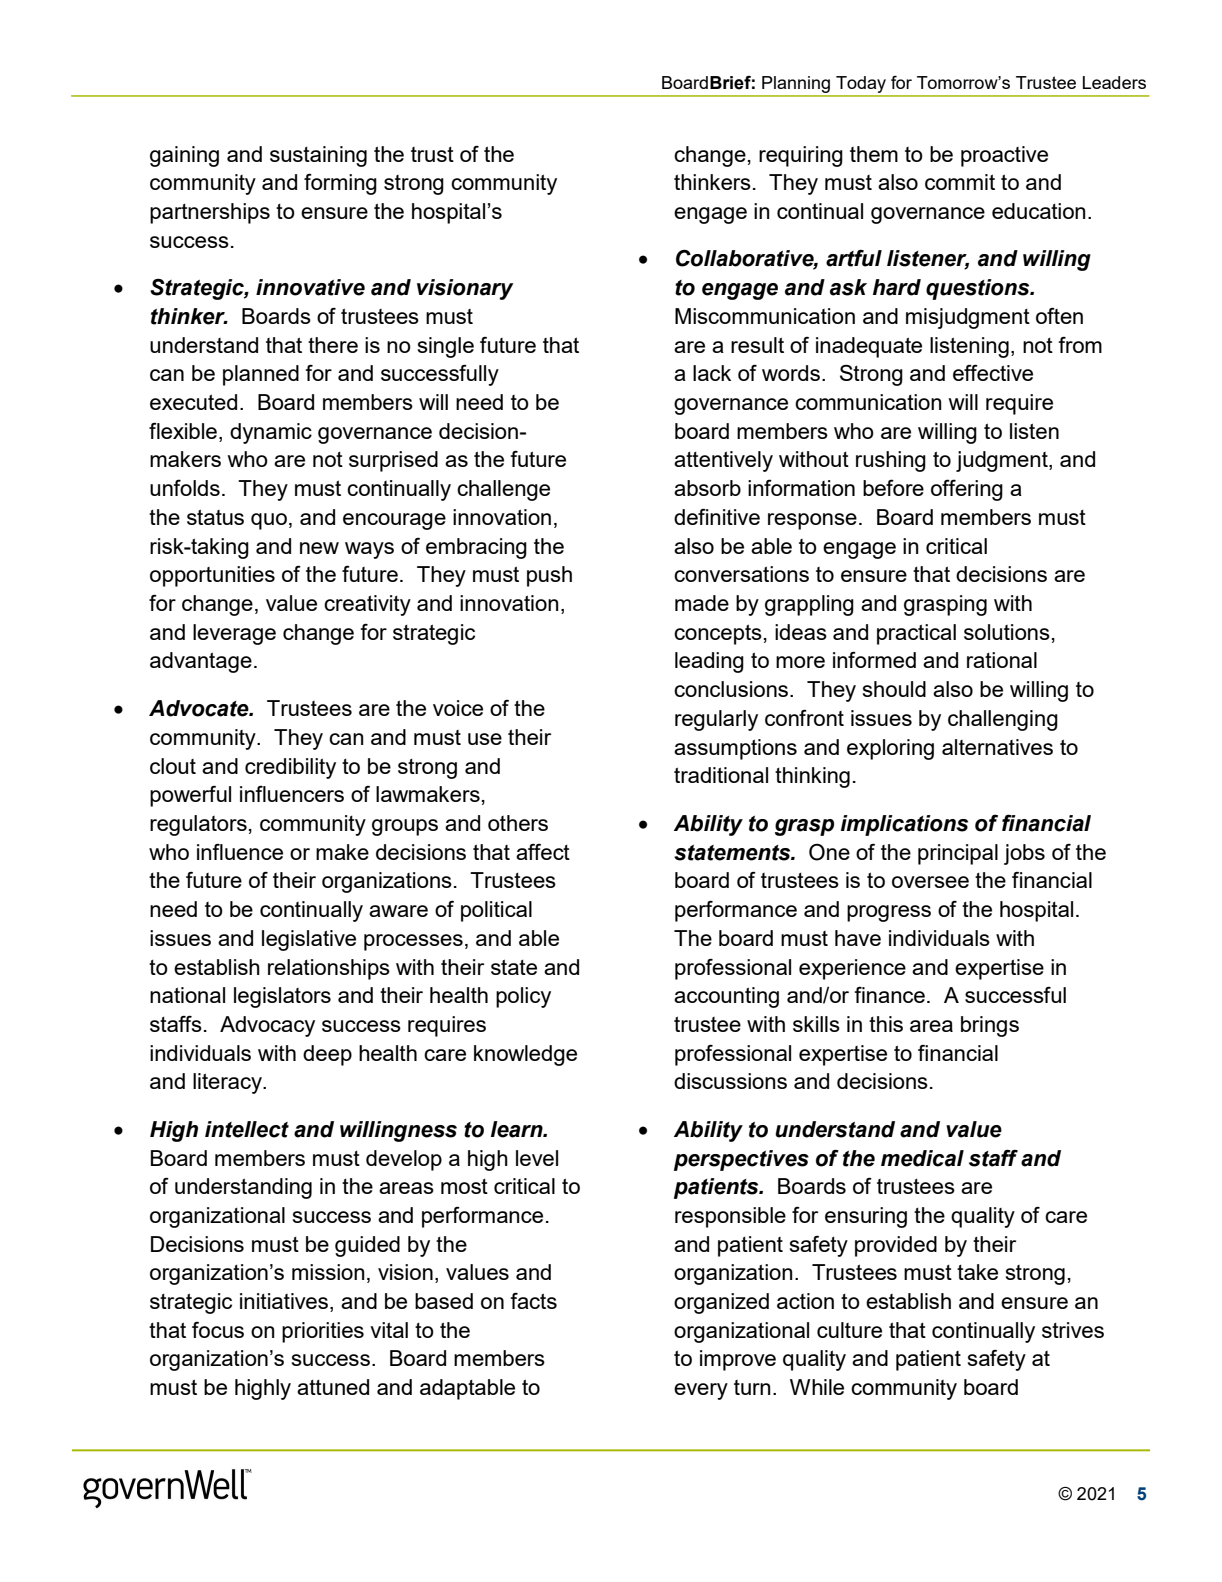 The image size is (1222, 1582). Describe the element at coordinates (796, 84) in the screenshot. I see `Planning` at that location.
